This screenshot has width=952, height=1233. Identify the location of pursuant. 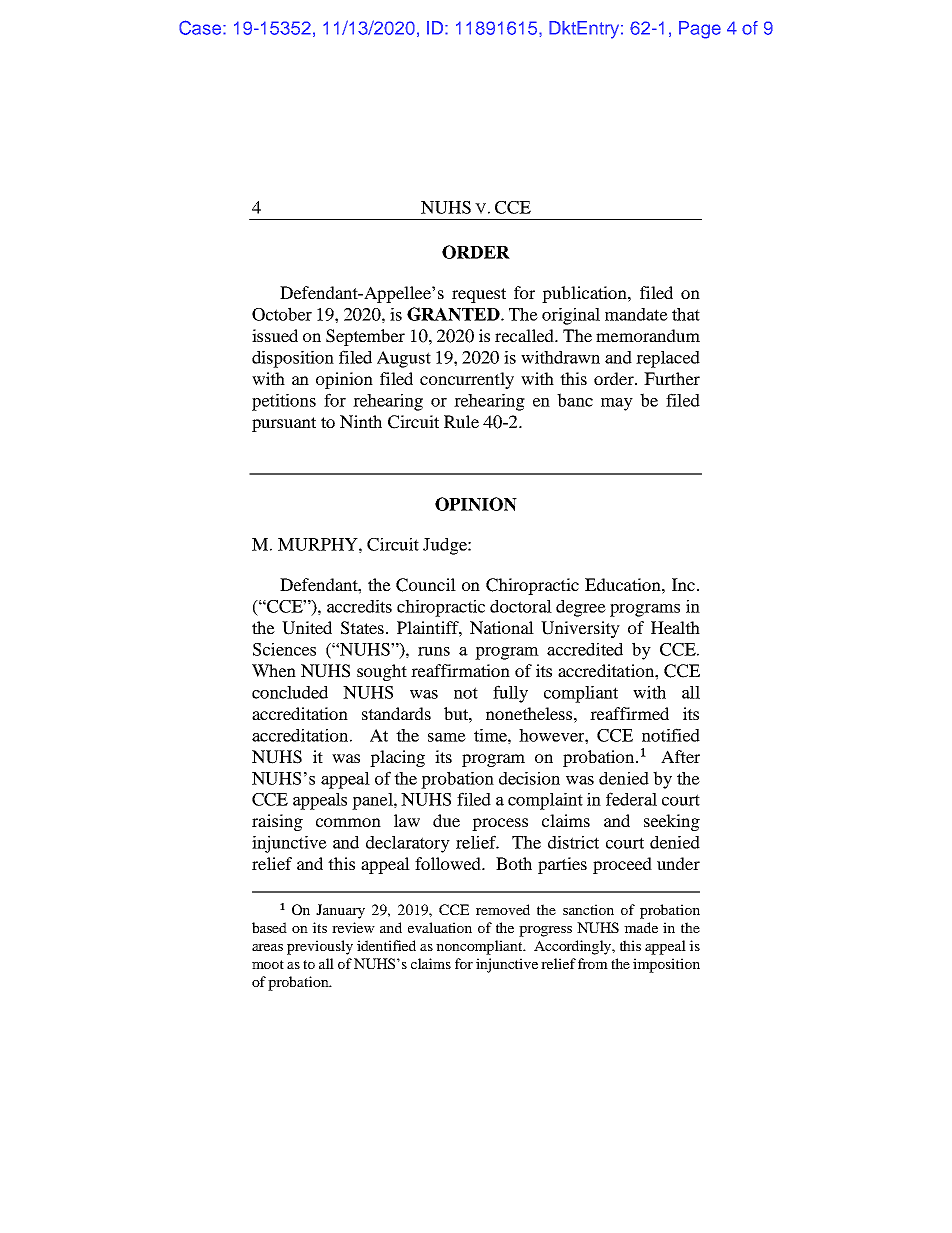
(284, 424).
